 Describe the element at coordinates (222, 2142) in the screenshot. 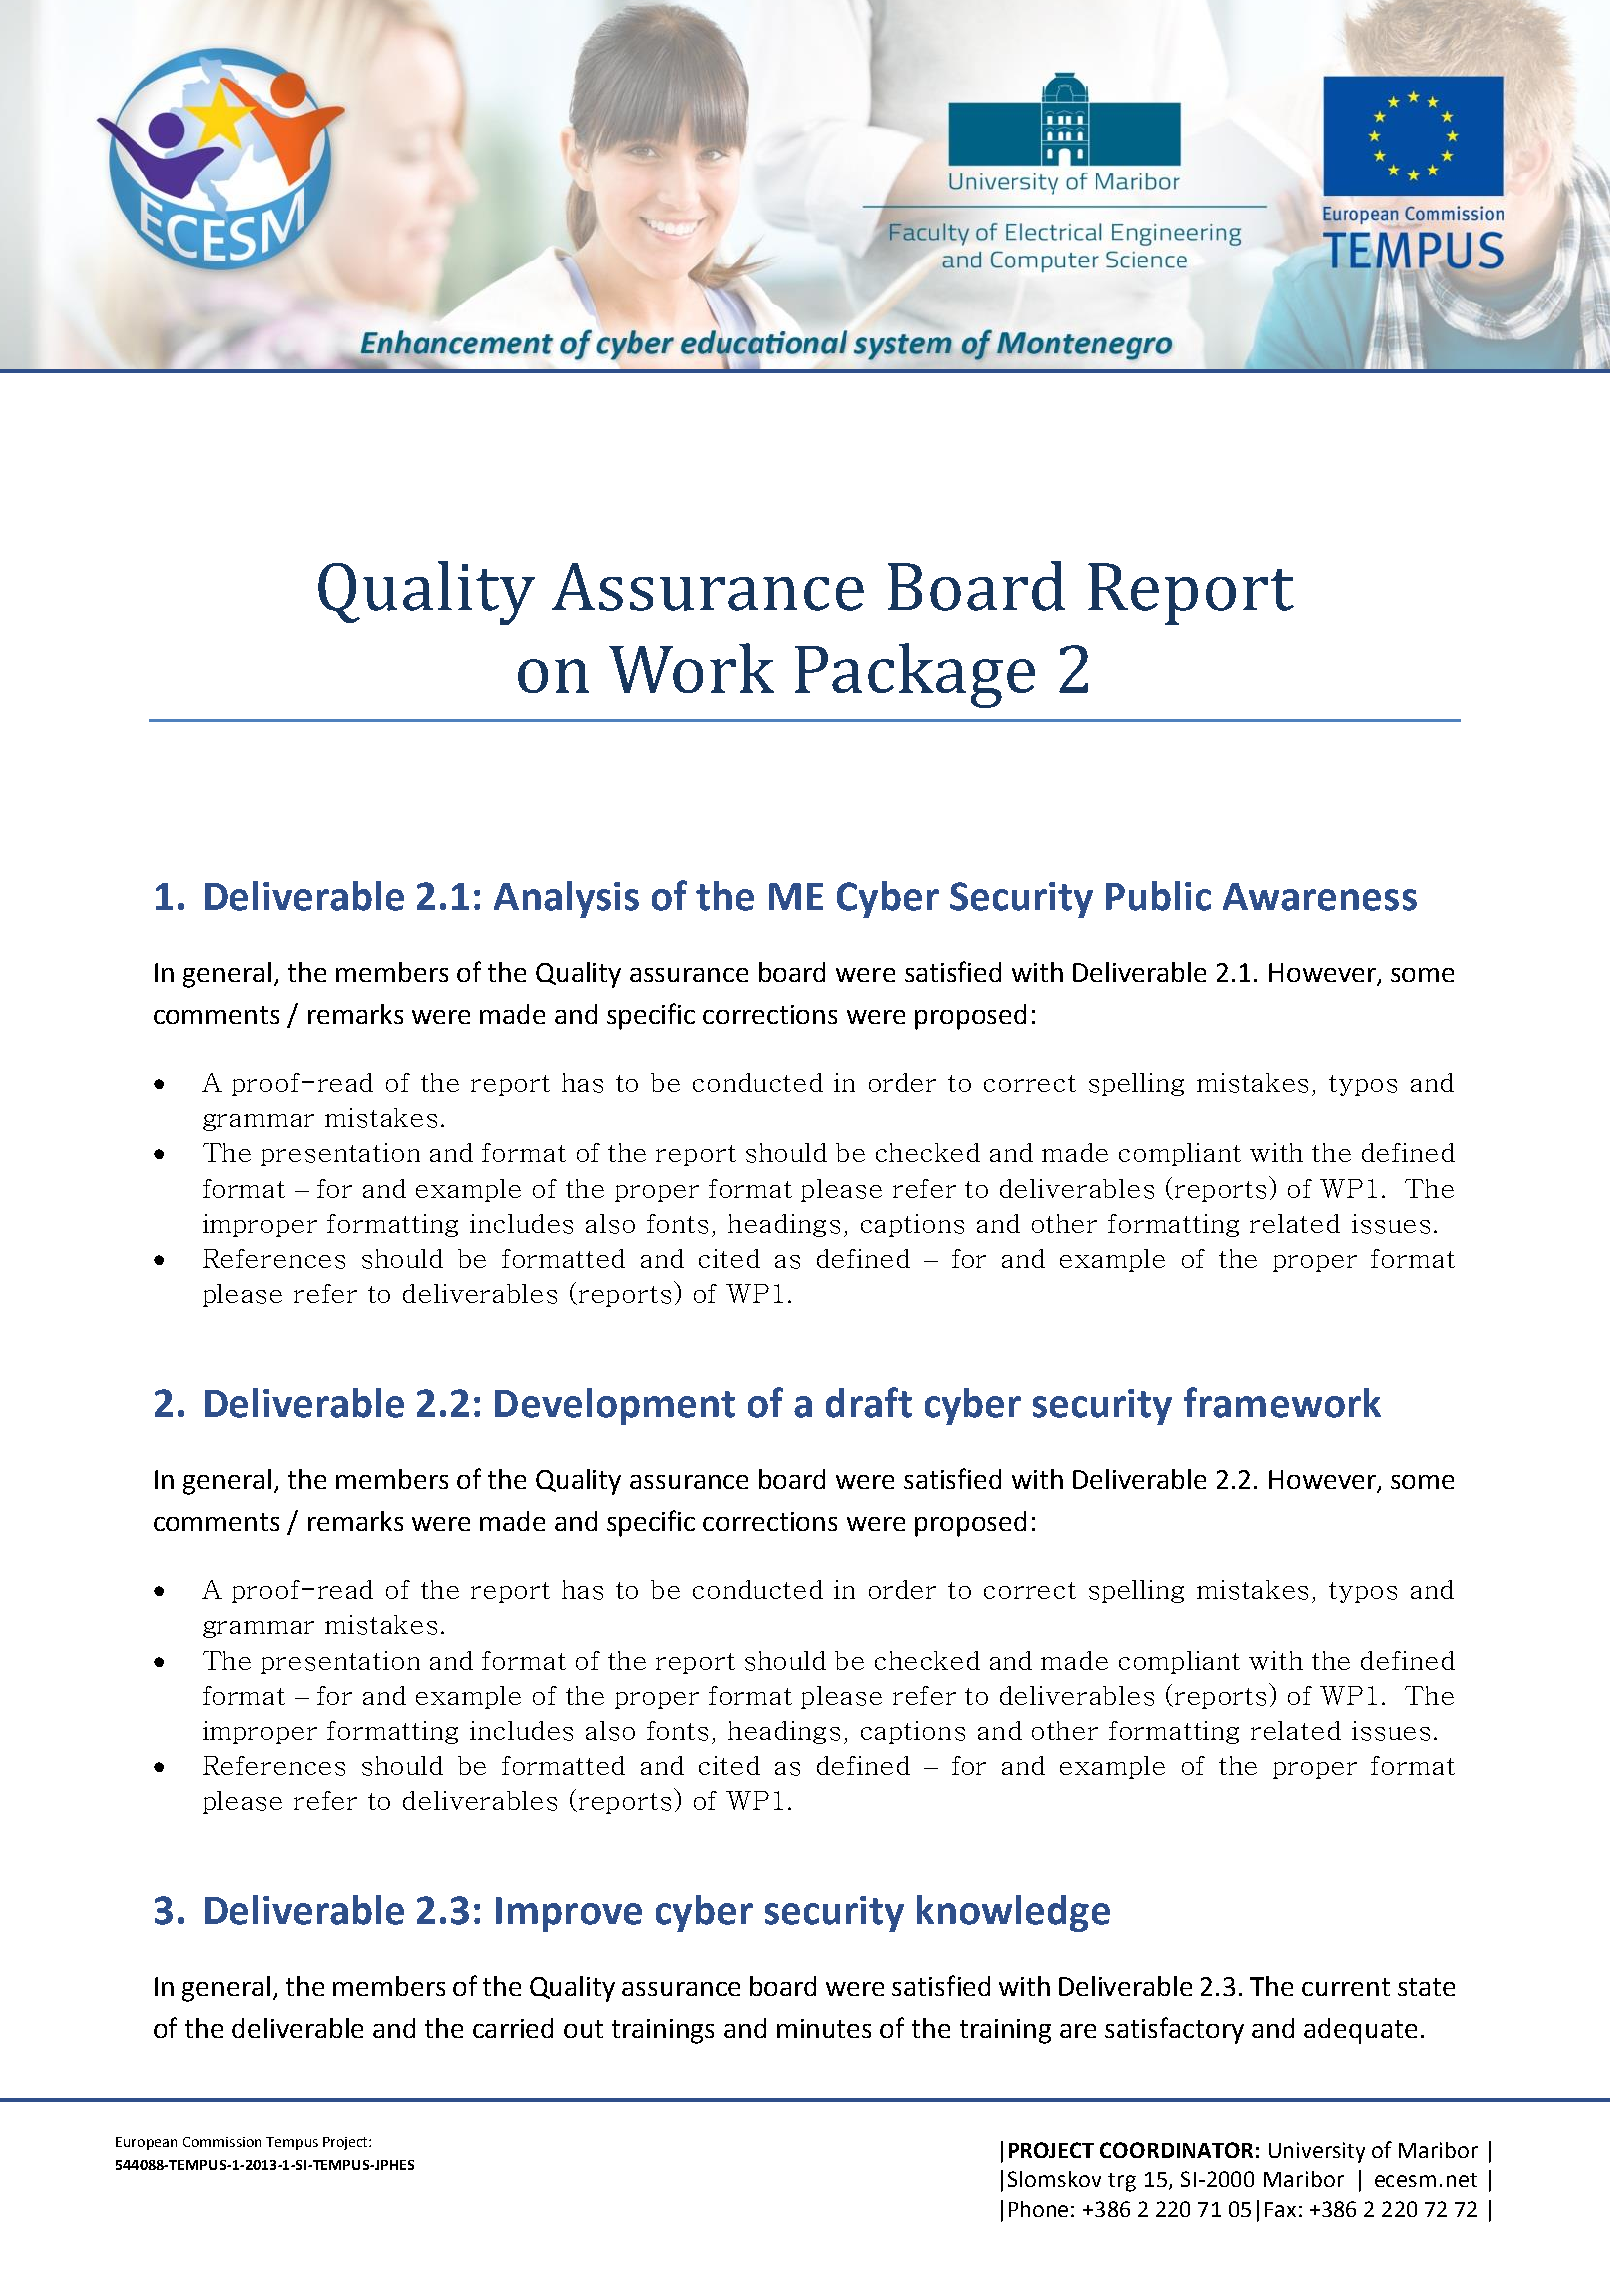

I see `Commission` at that location.
